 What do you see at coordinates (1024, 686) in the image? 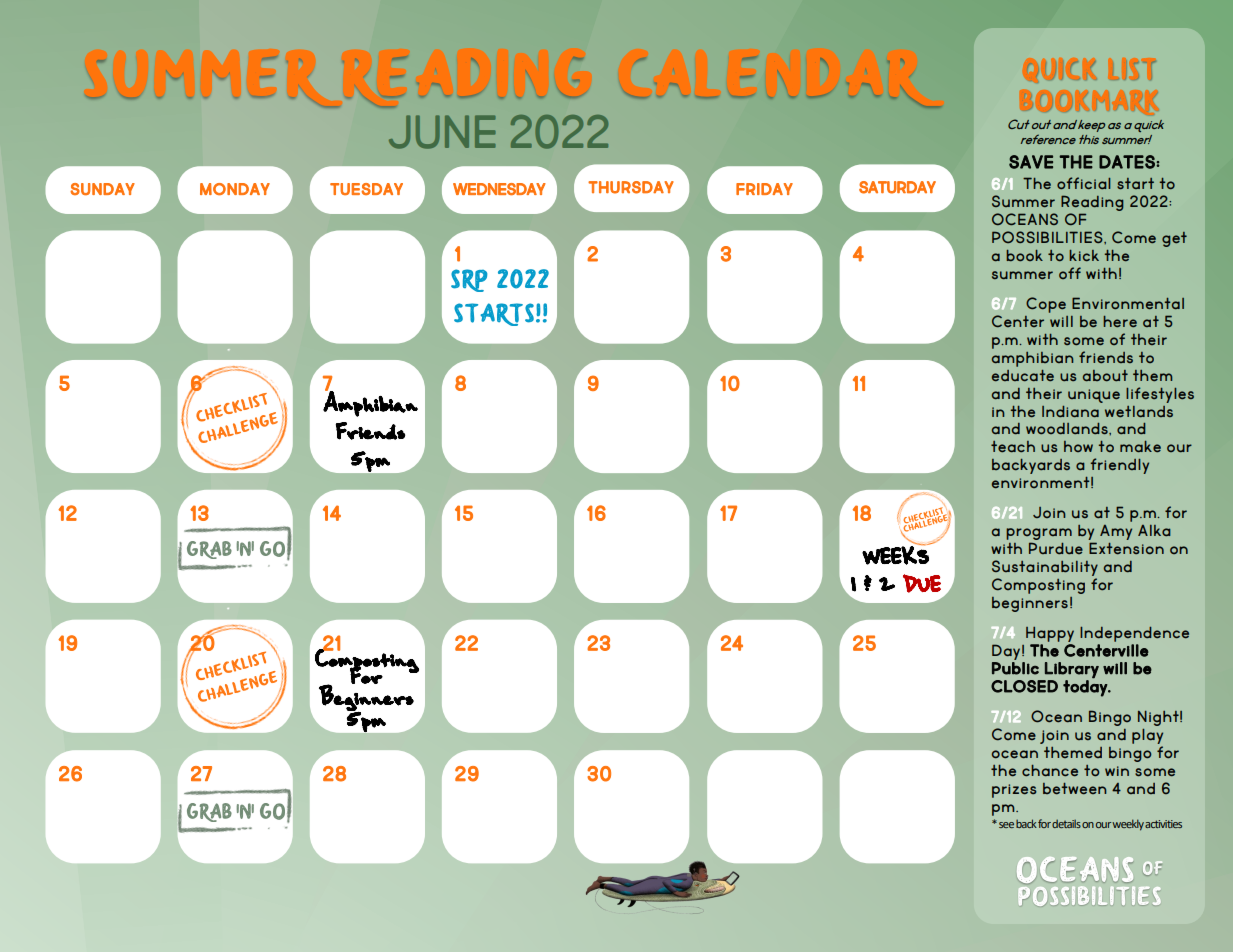
I see `CLOSED` at bounding box center [1024, 686].
